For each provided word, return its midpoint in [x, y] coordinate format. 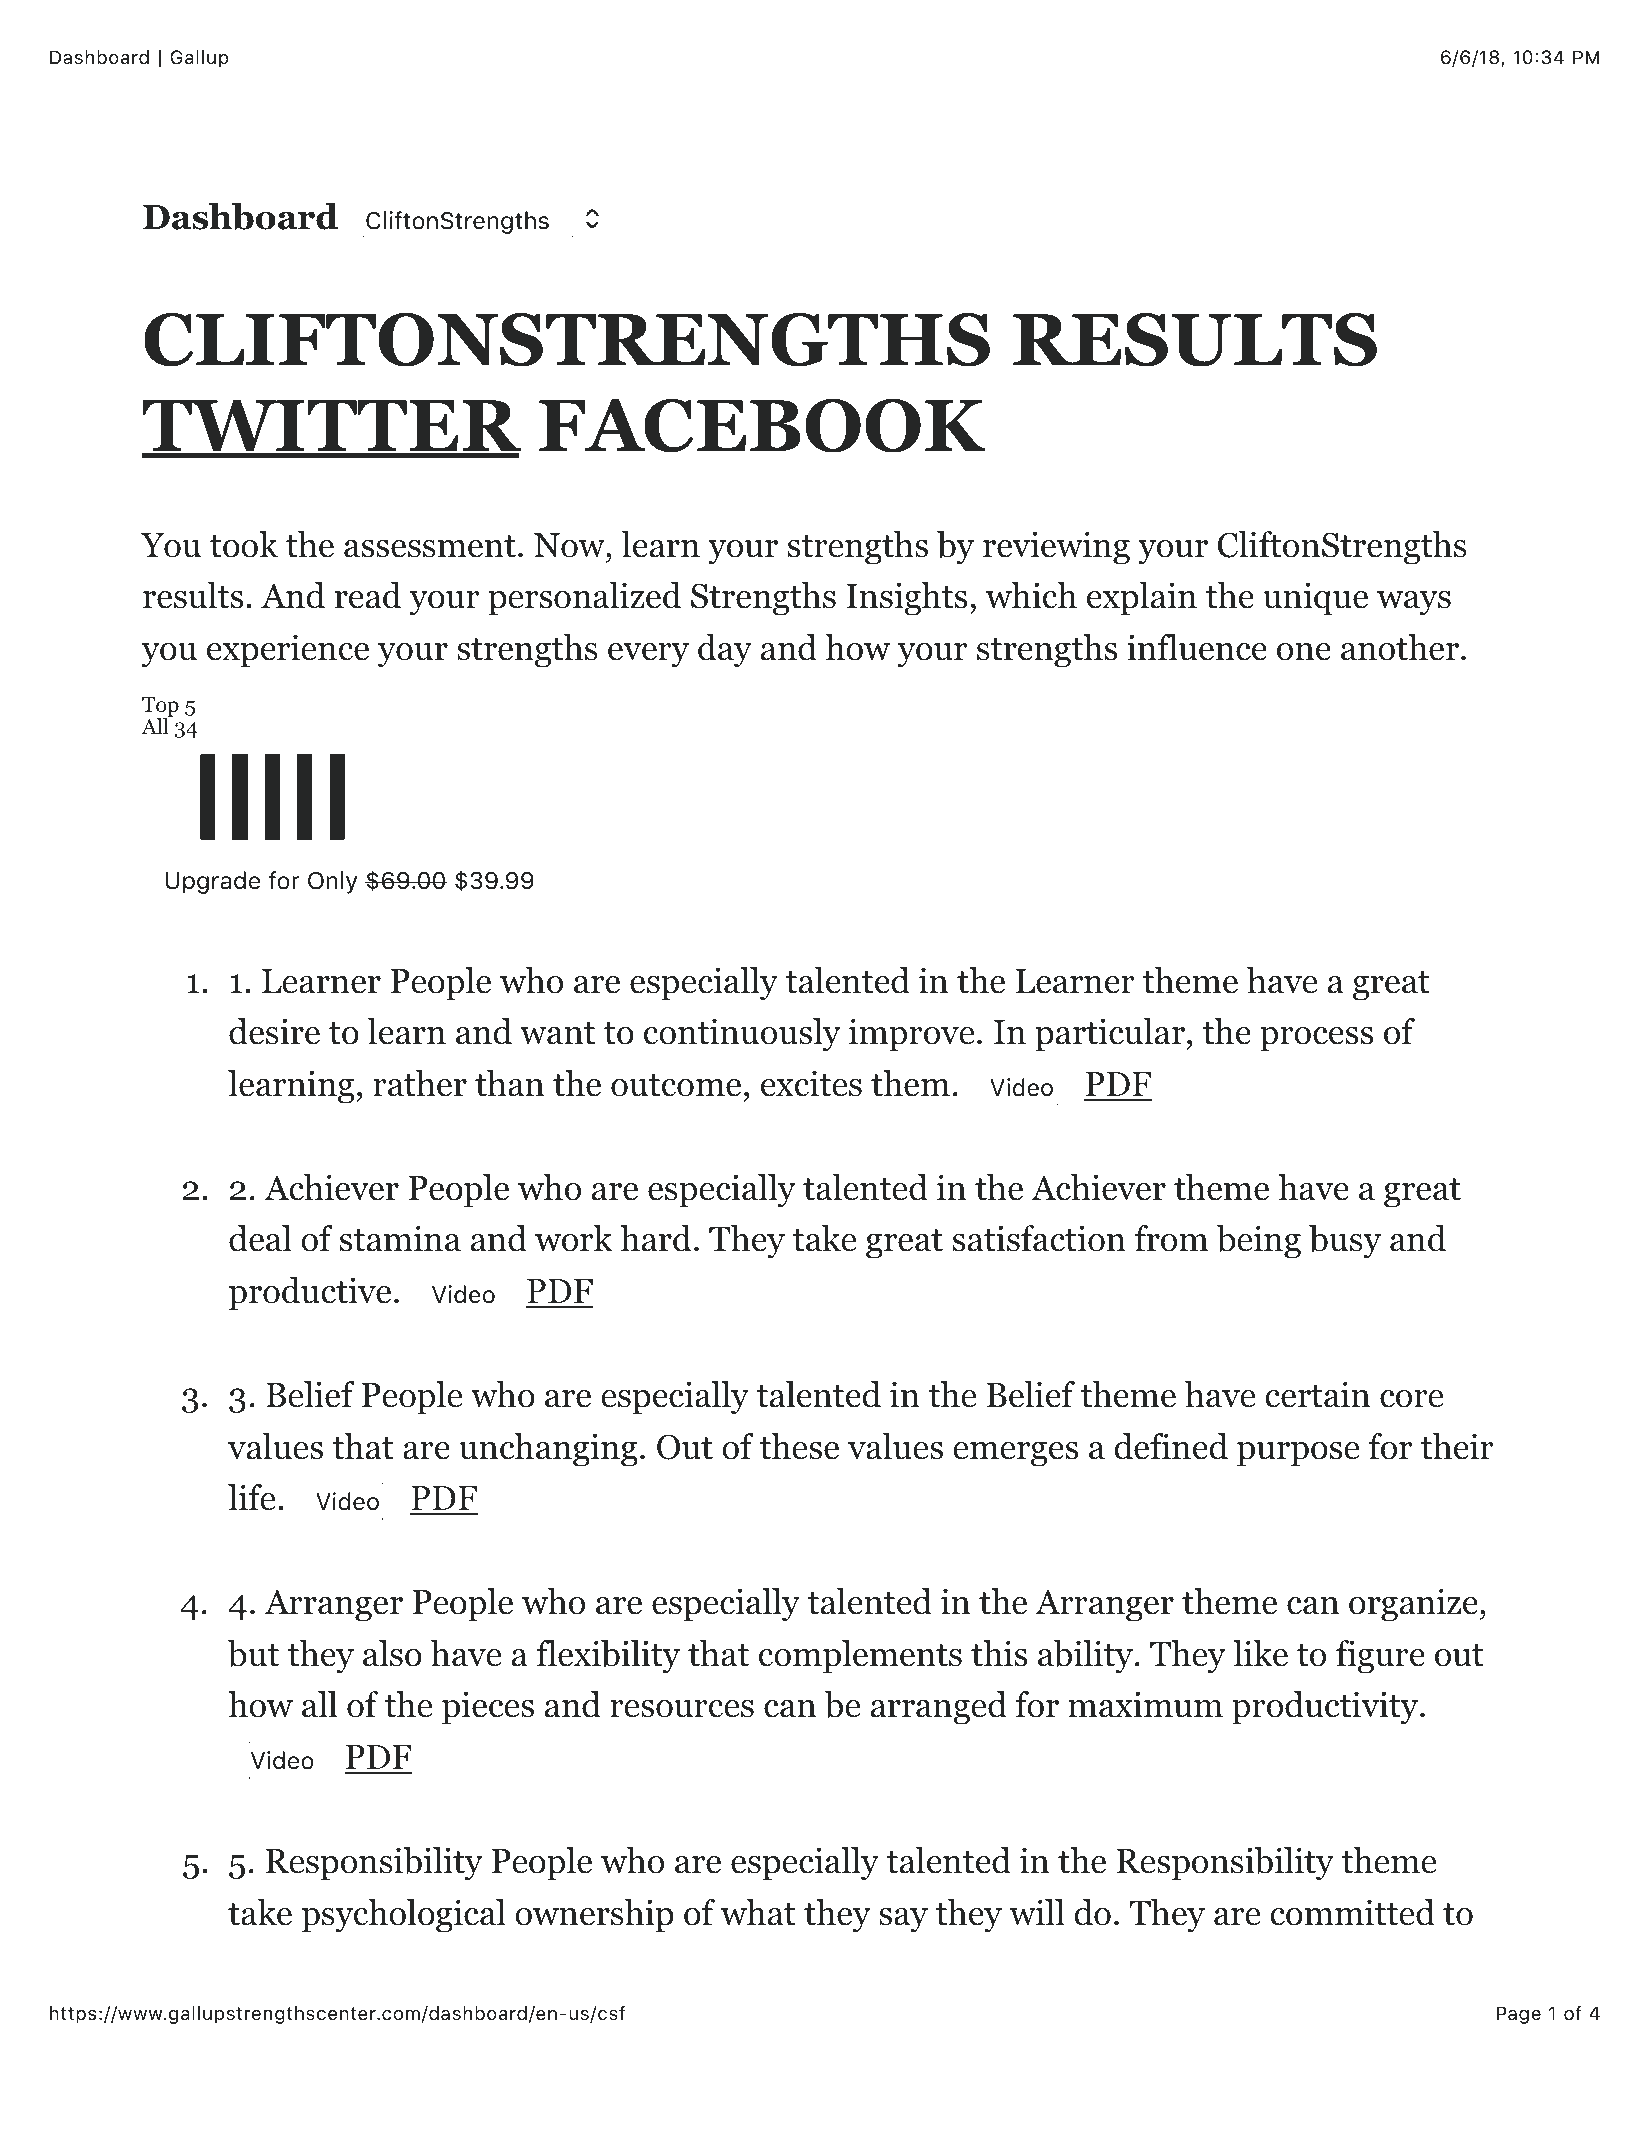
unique [1315, 599]
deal [260, 1238]
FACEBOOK [762, 426]
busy [1345, 1242]
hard [656, 1238]
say [903, 1920]
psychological [404, 1916]
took [244, 544]
